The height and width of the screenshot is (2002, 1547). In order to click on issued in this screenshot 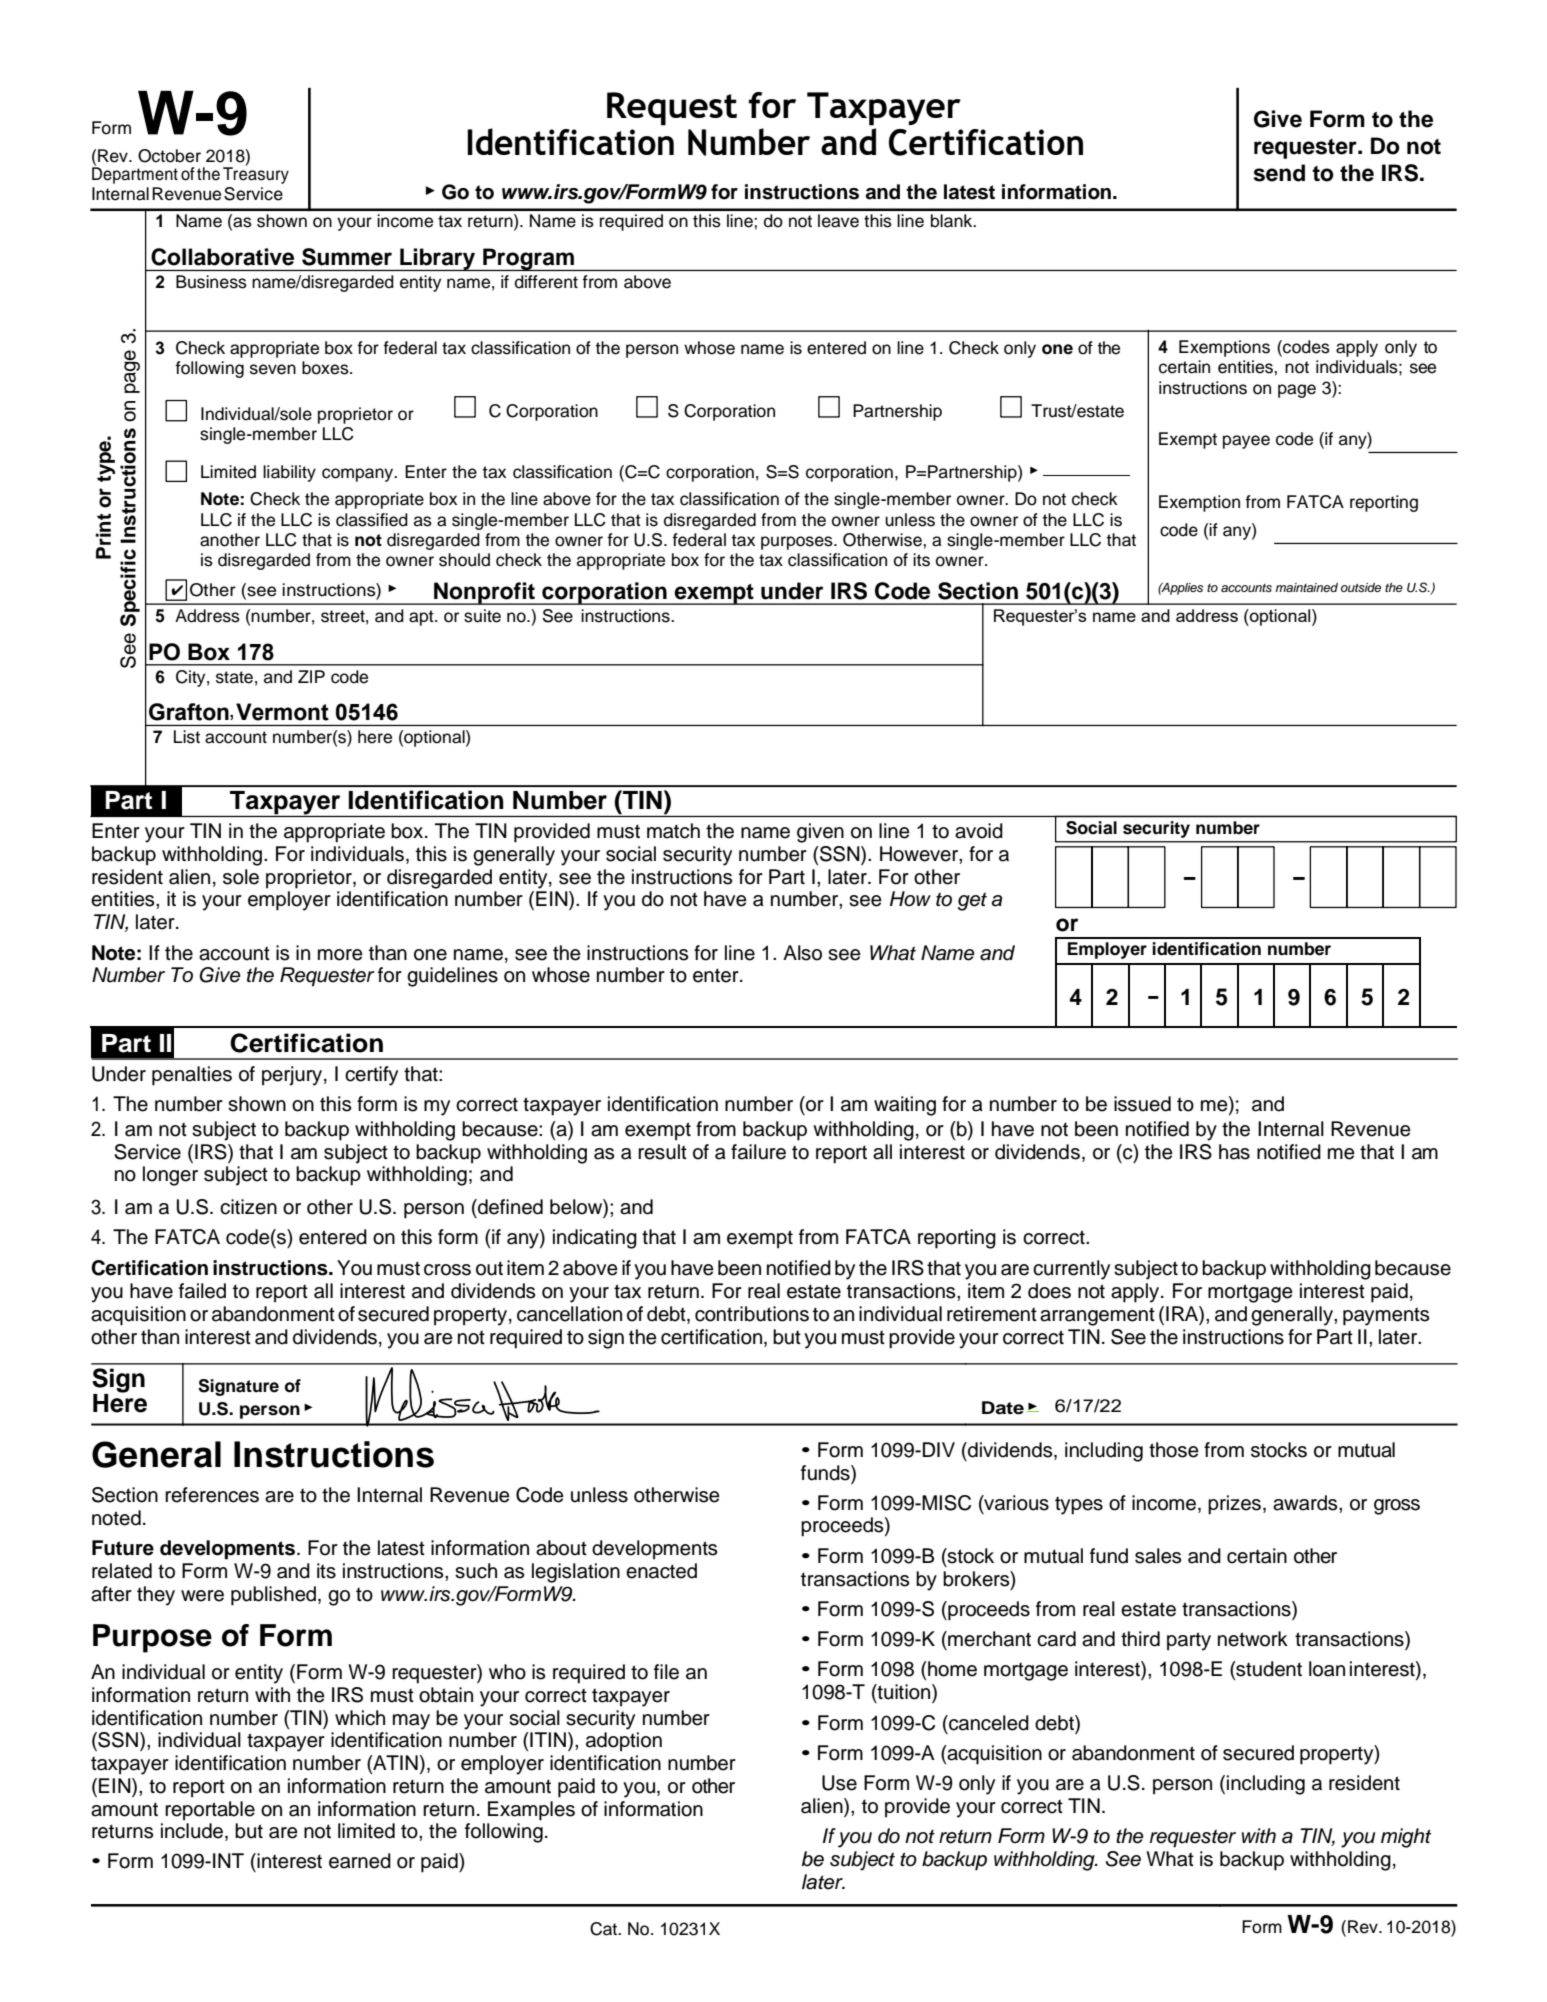, I will do `click(1142, 1104)`.
